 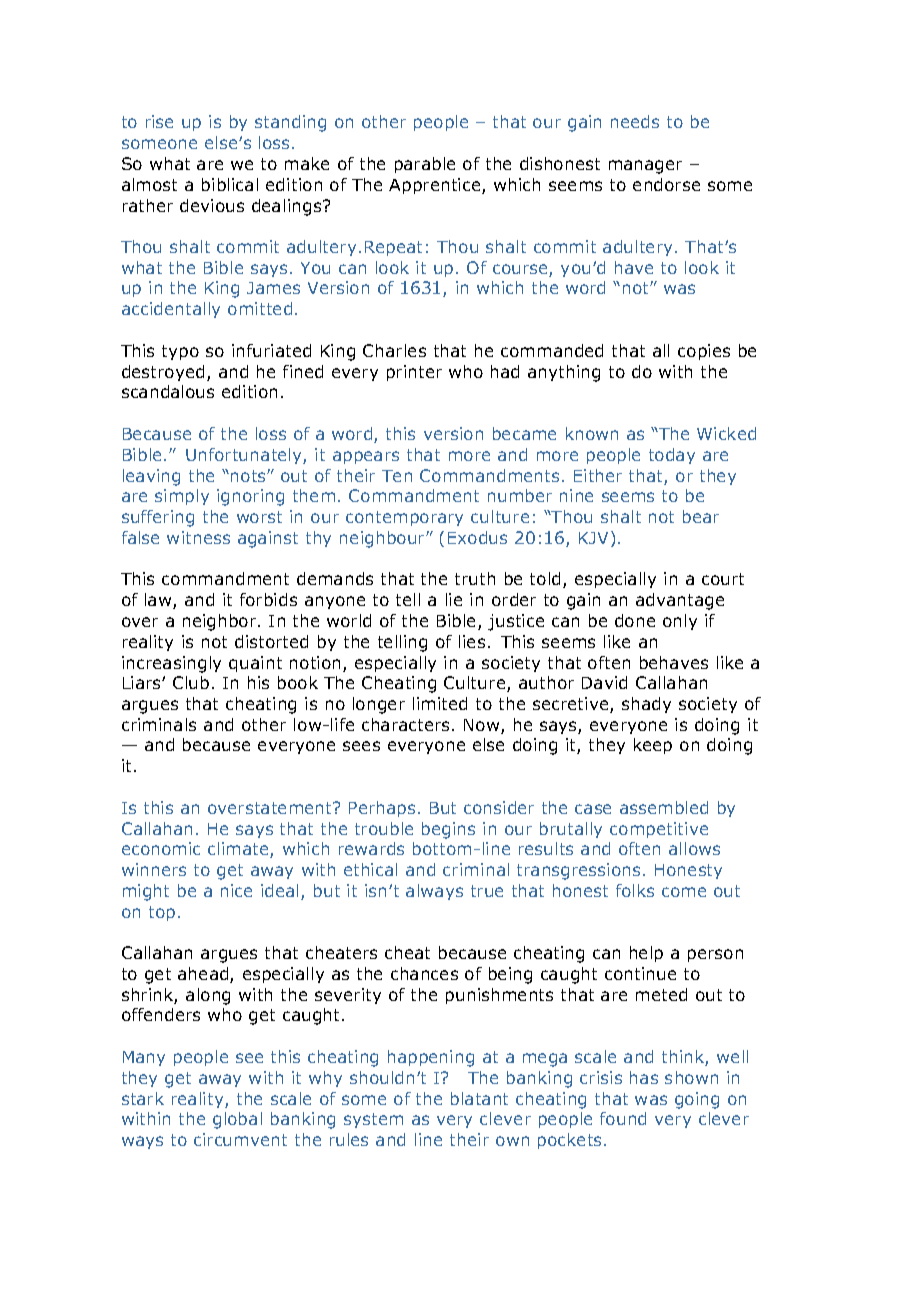 I want to click on parable, so click(x=425, y=165).
